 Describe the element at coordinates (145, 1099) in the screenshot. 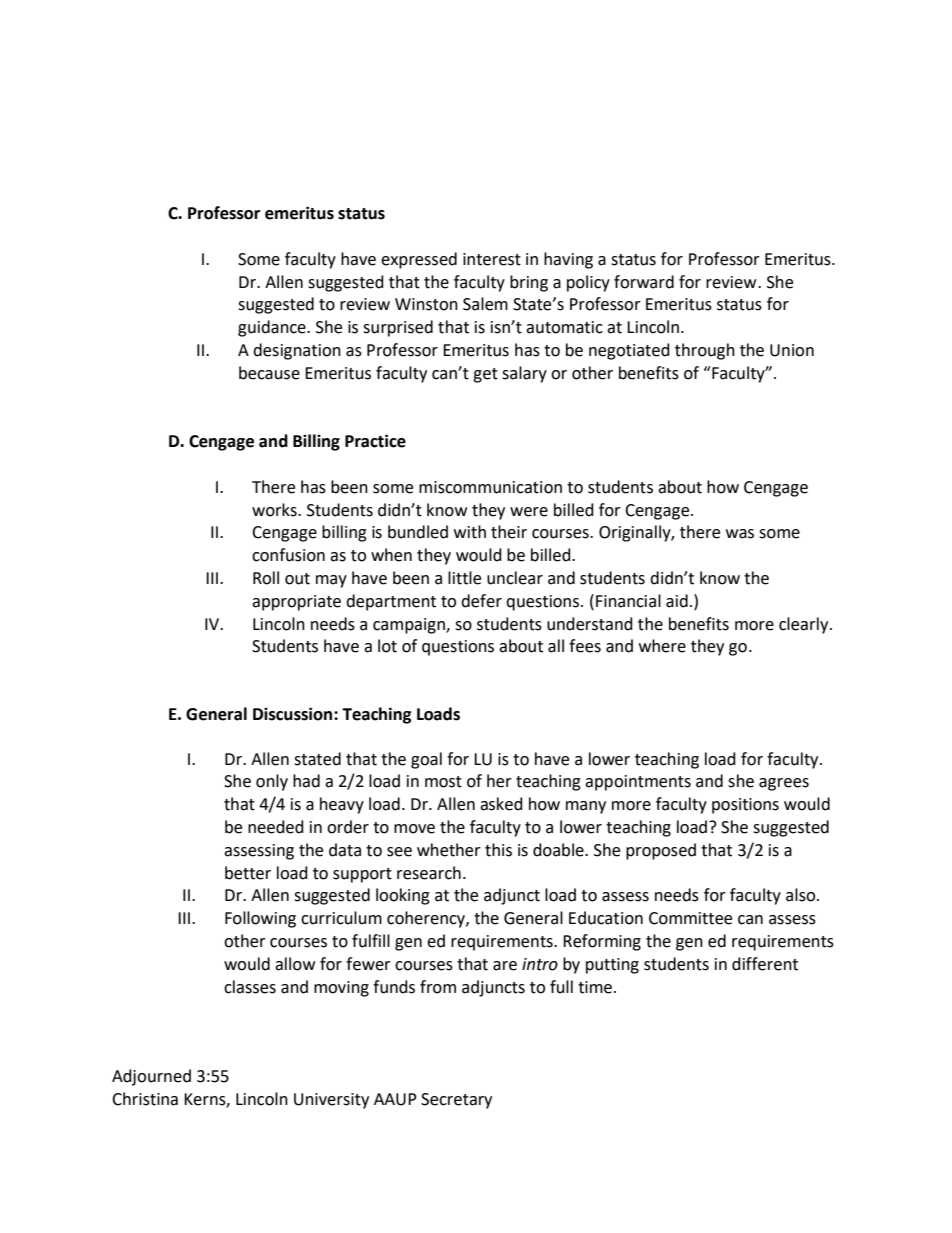

I see `Christina` at that location.
